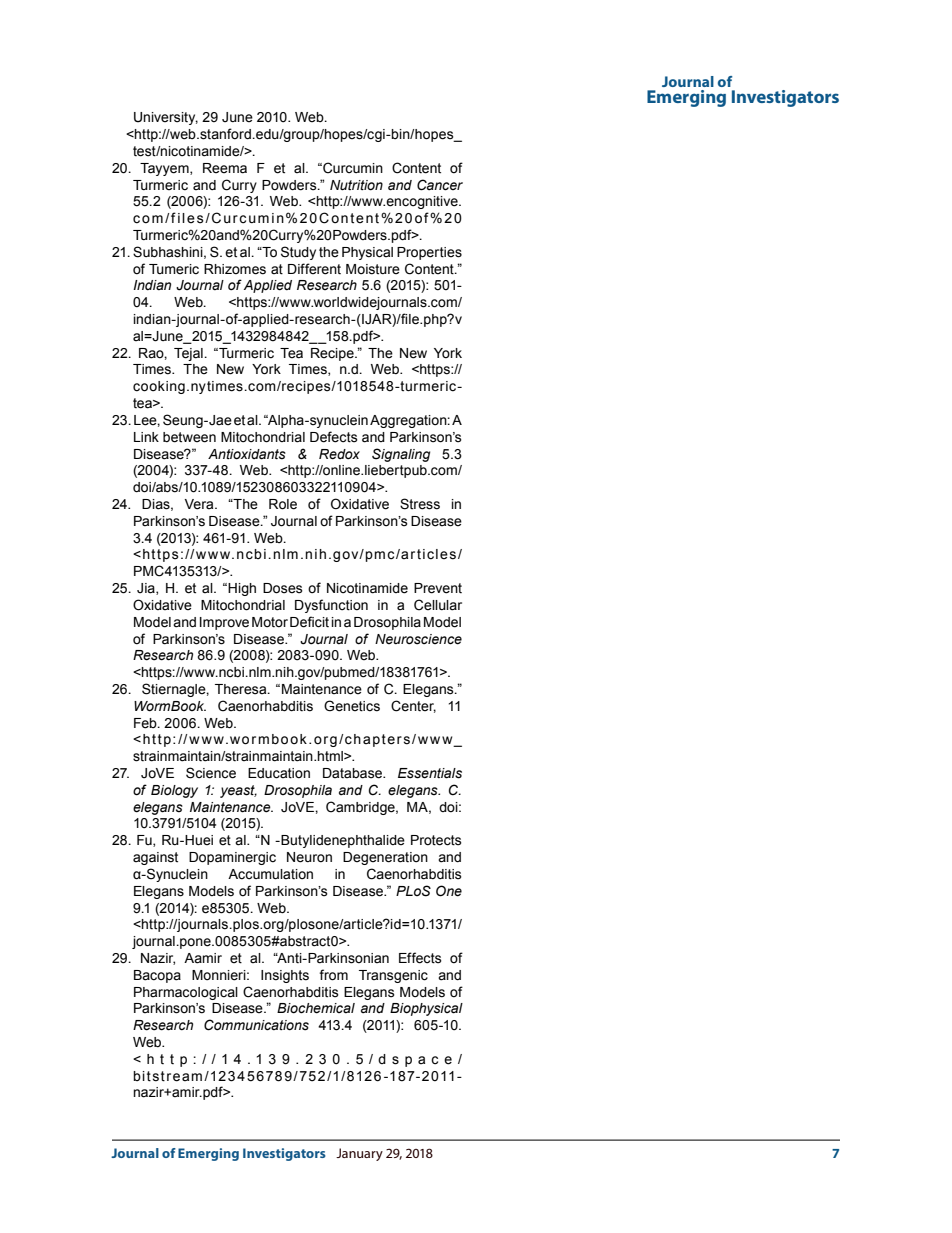 Image resolution: width=952 pixels, height=1233 pixels. I want to click on Improve, so click(224, 623).
